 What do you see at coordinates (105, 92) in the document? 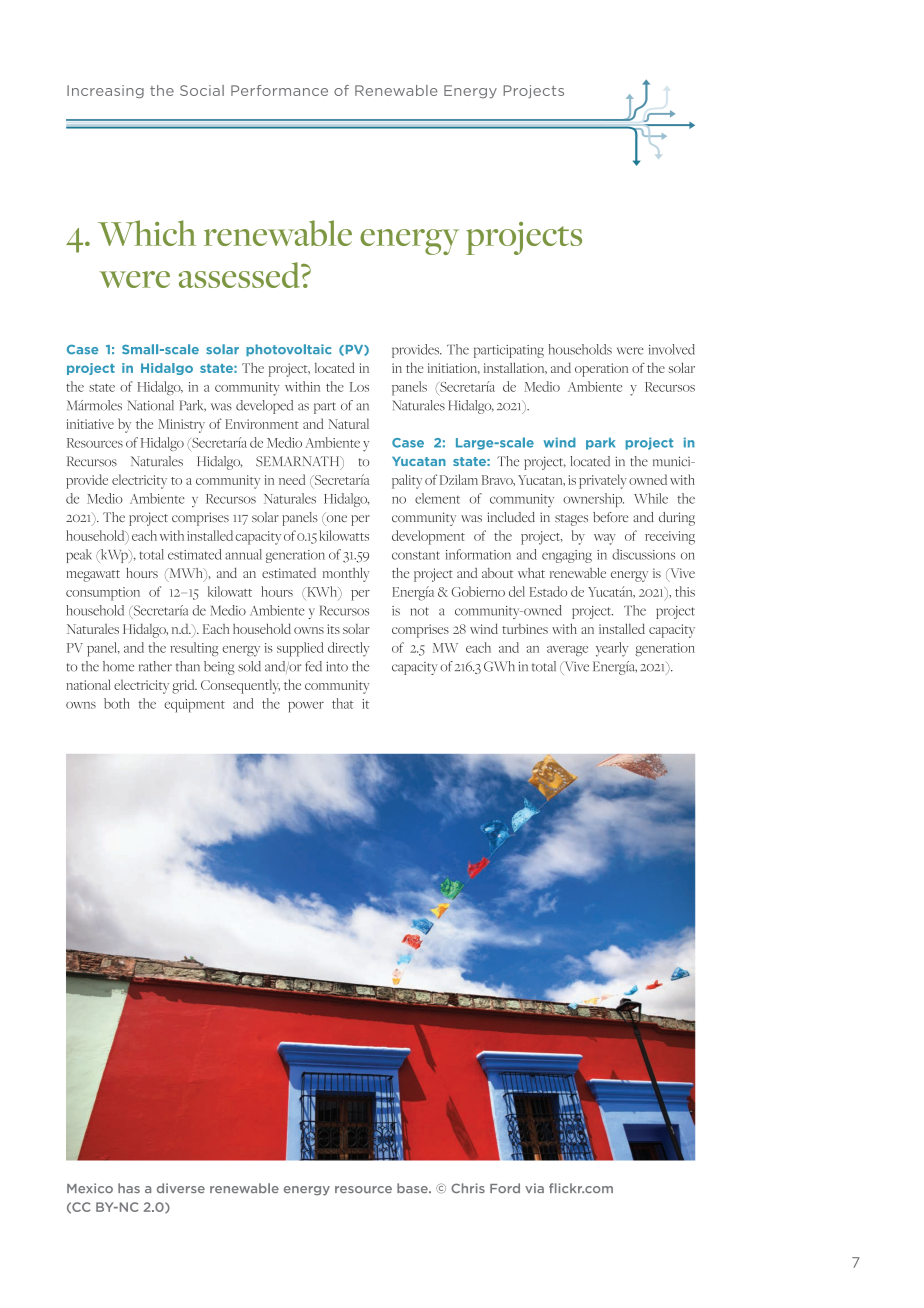
I see `Increasing` at bounding box center [105, 92].
